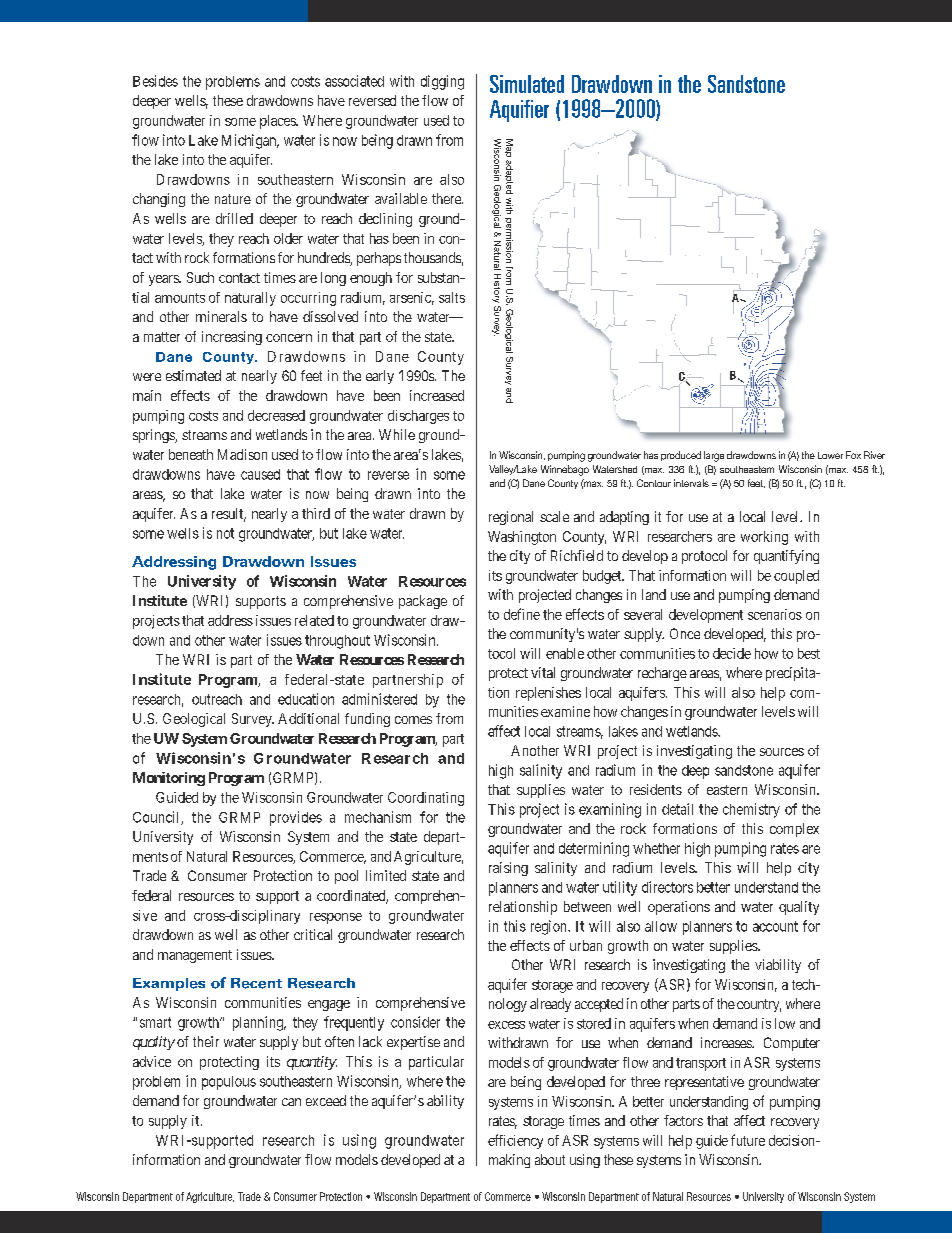  Describe the element at coordinates (527, 84) in the screenshot. I see `Simulated` at that location.
